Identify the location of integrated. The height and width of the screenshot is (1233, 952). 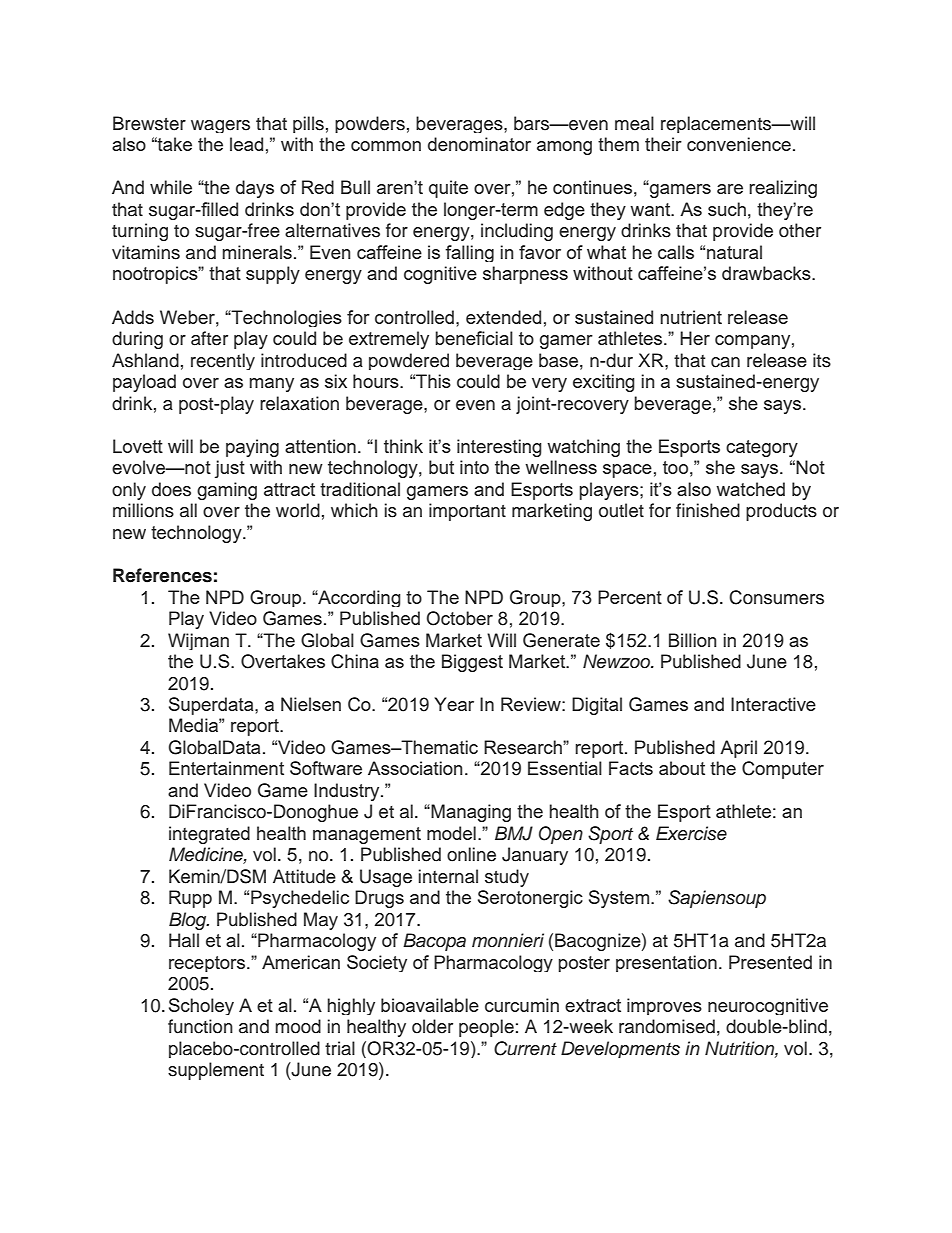
(209, 835).
